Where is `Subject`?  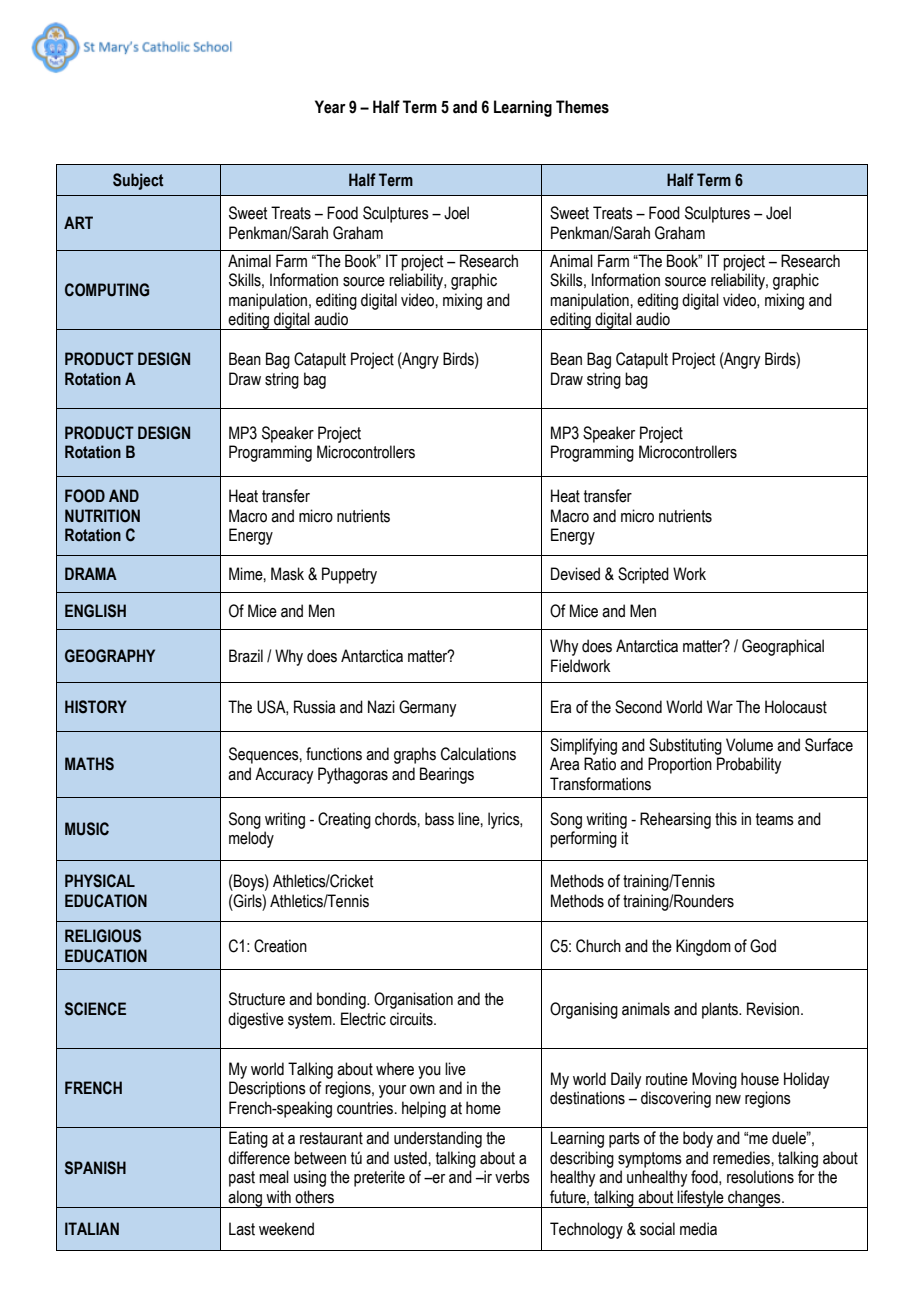
Subject is located at coordinates (138, 181).
